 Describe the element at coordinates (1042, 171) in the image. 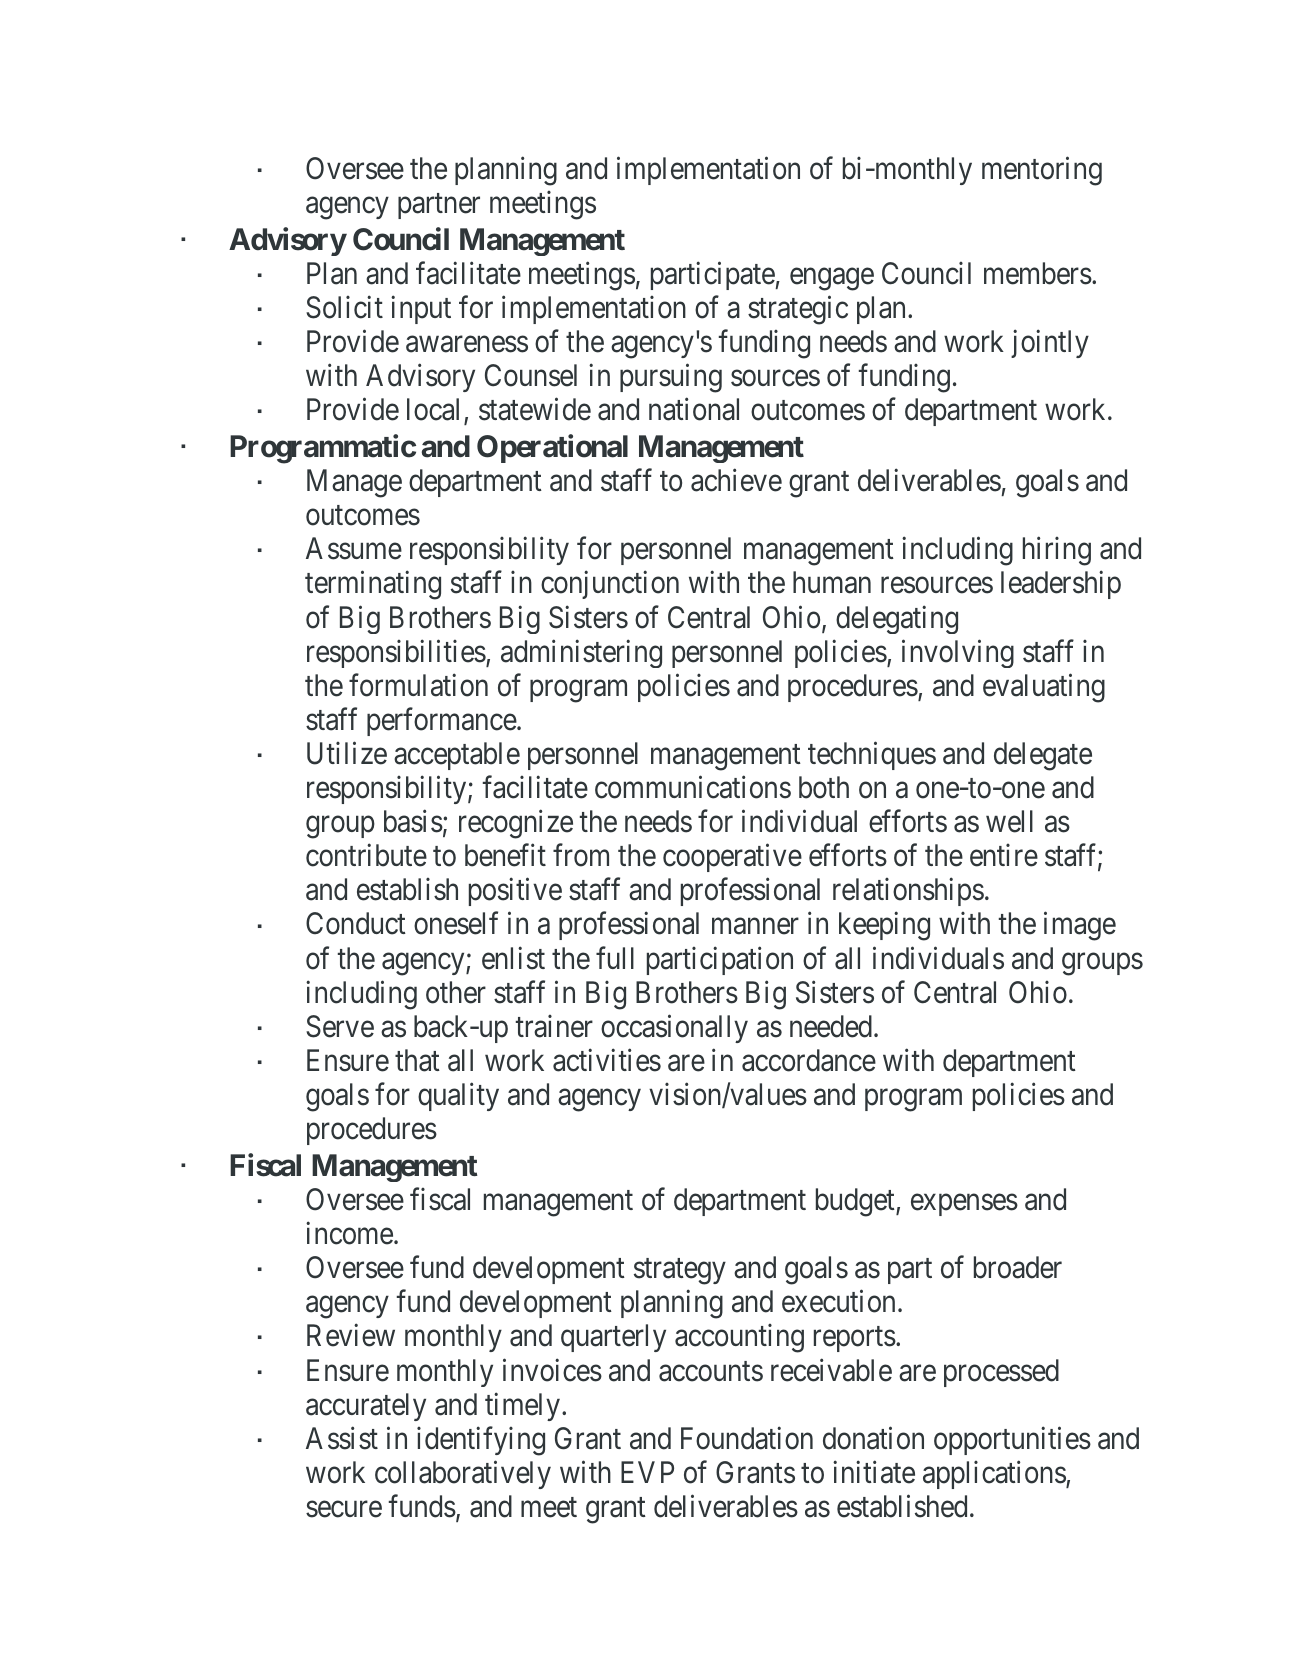

I see `mentoring` at that location.
